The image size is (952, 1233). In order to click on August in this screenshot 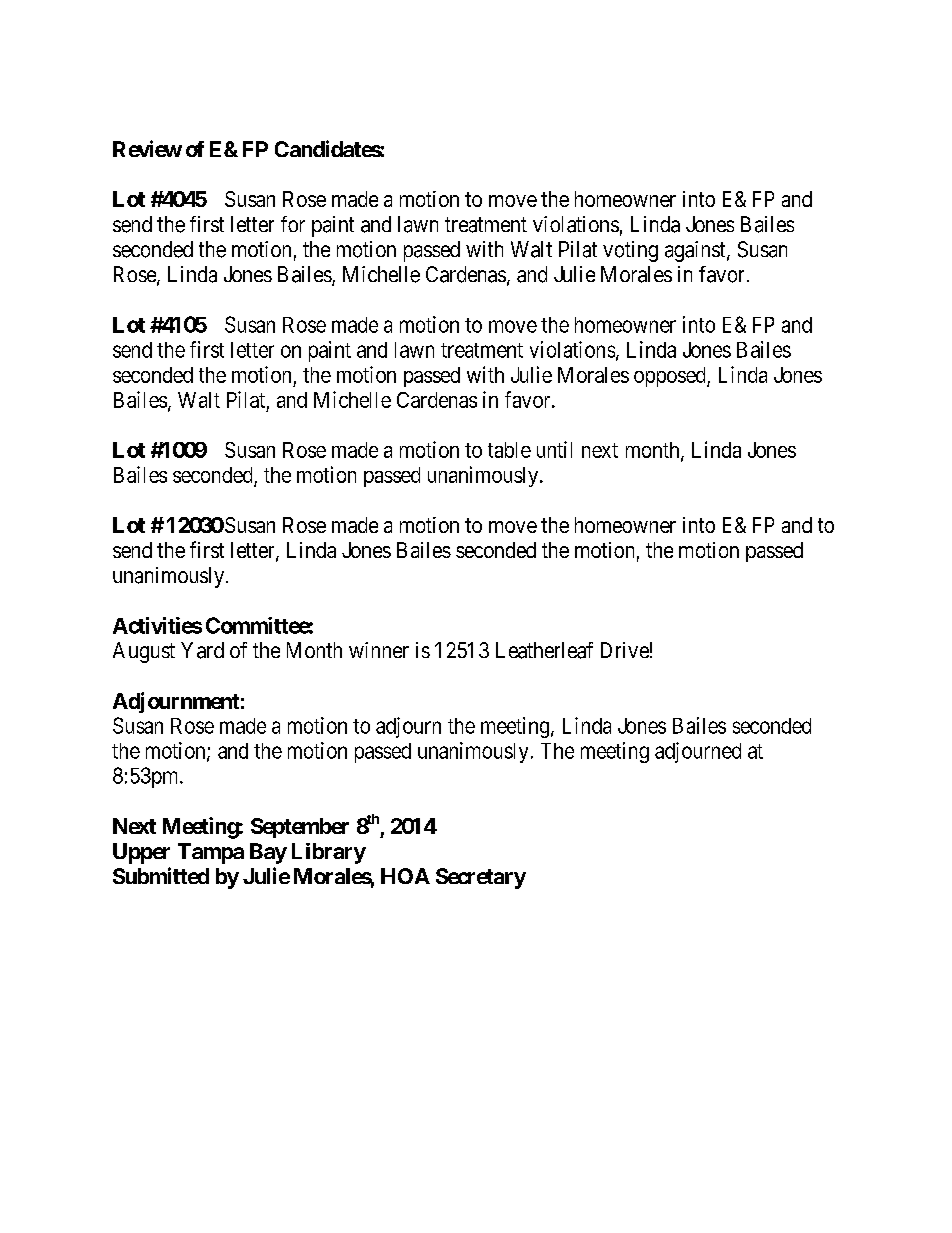, I will do `click(144, 652)`.
